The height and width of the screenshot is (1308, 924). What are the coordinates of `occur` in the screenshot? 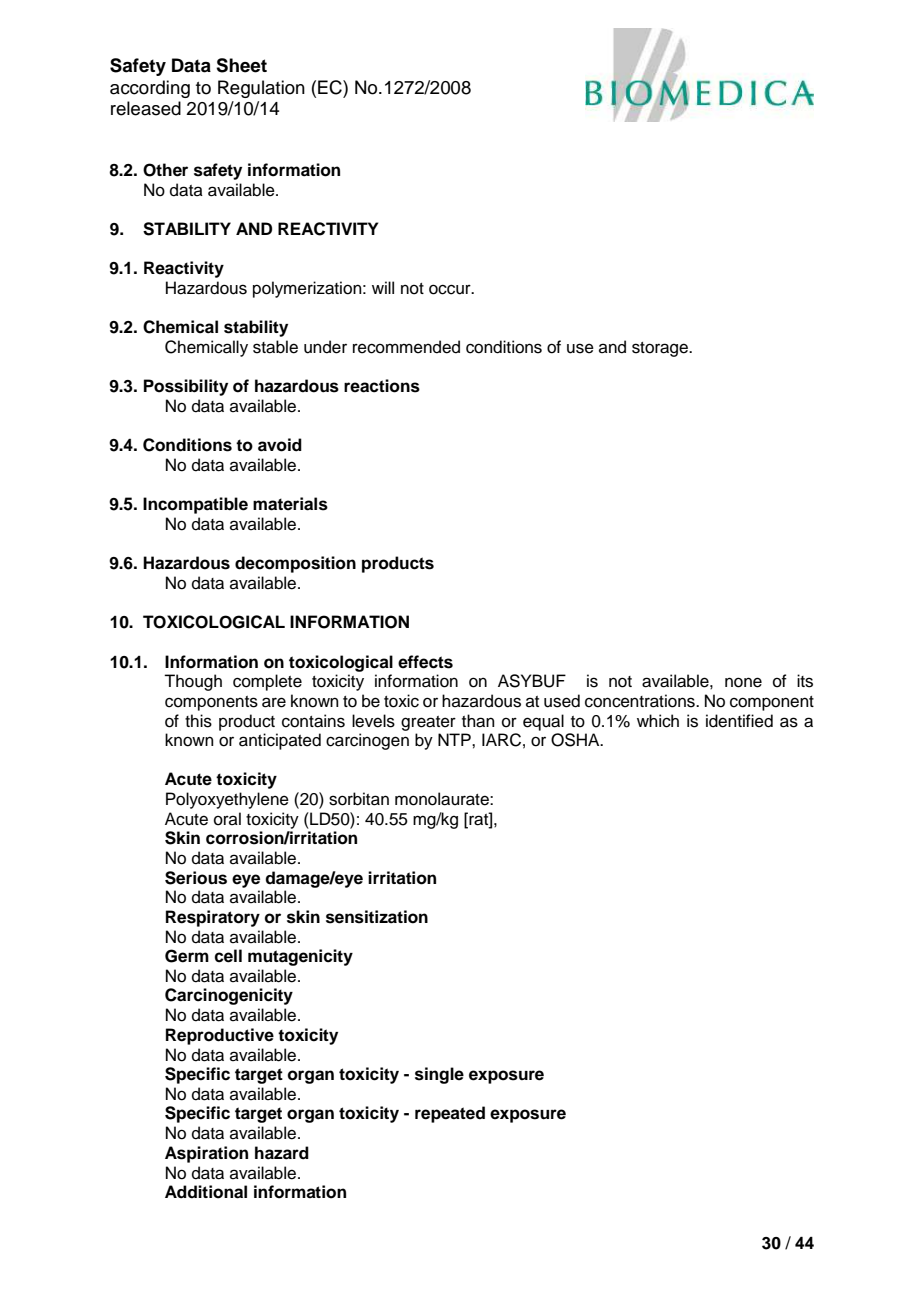 It's located at (451, 289).
